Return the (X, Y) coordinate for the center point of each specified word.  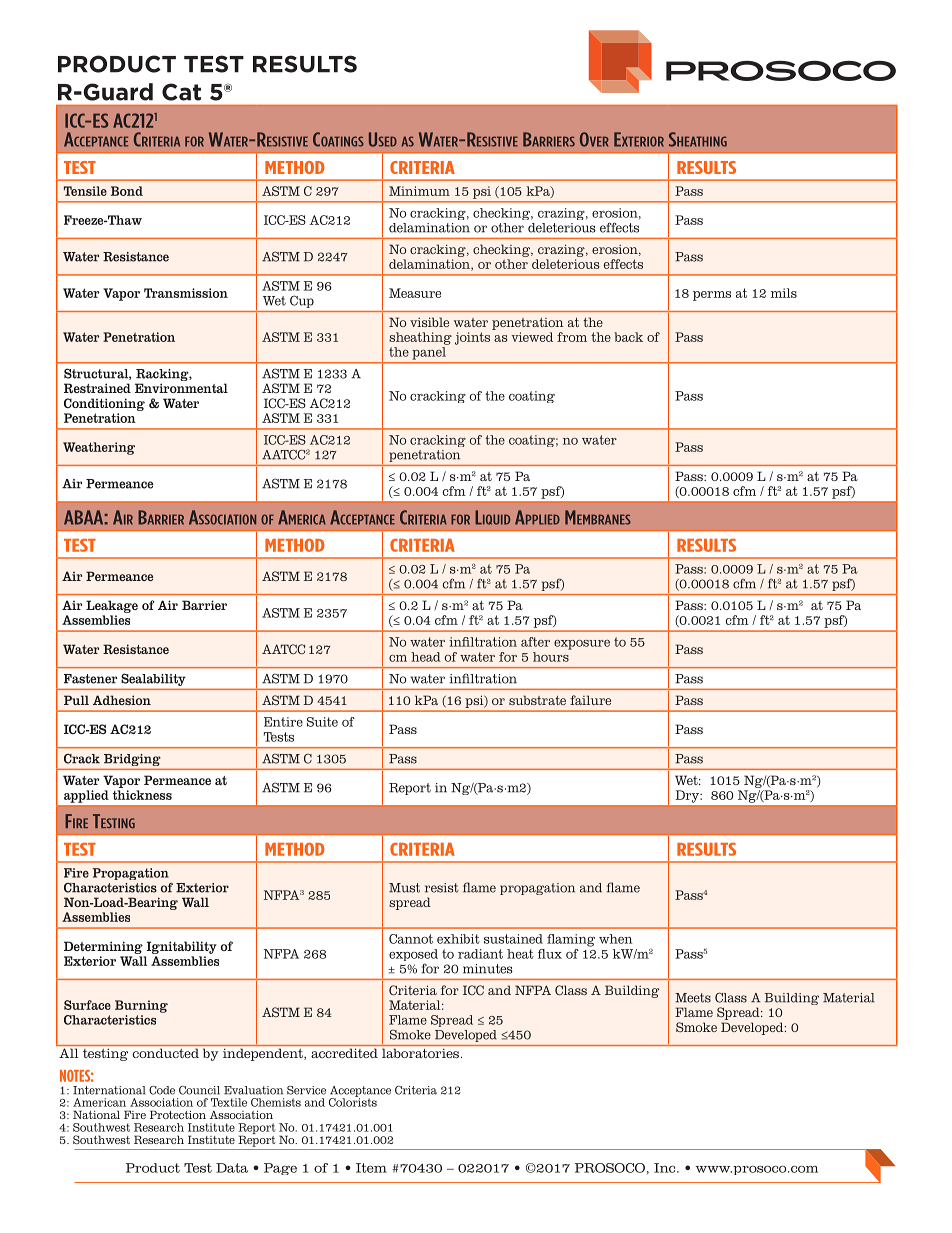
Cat (181, 92)
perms (712, 296)
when (615, 939)
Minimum (419, 191)
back (628, 337)
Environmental (181, 388)
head (426, 657)
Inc (666, 1168)
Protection (178, 1114)
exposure (582, 645)
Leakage (112, 606)
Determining (103, 947)
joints (472, 338)
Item (371, 1168)
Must (404, 888)
